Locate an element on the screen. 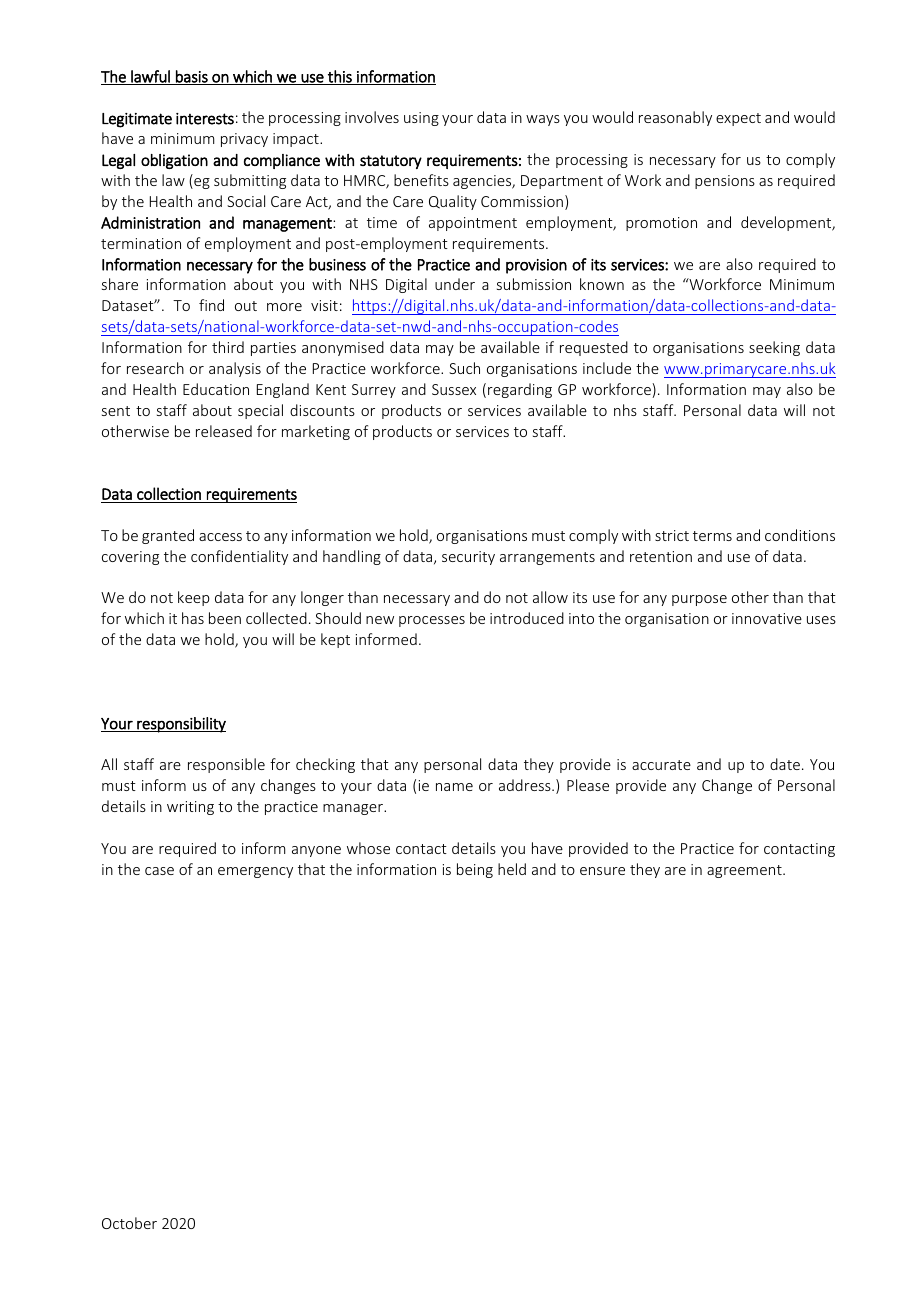 This screenshot has height=1308, width=924. Such is located at coordinates (464, 368).
